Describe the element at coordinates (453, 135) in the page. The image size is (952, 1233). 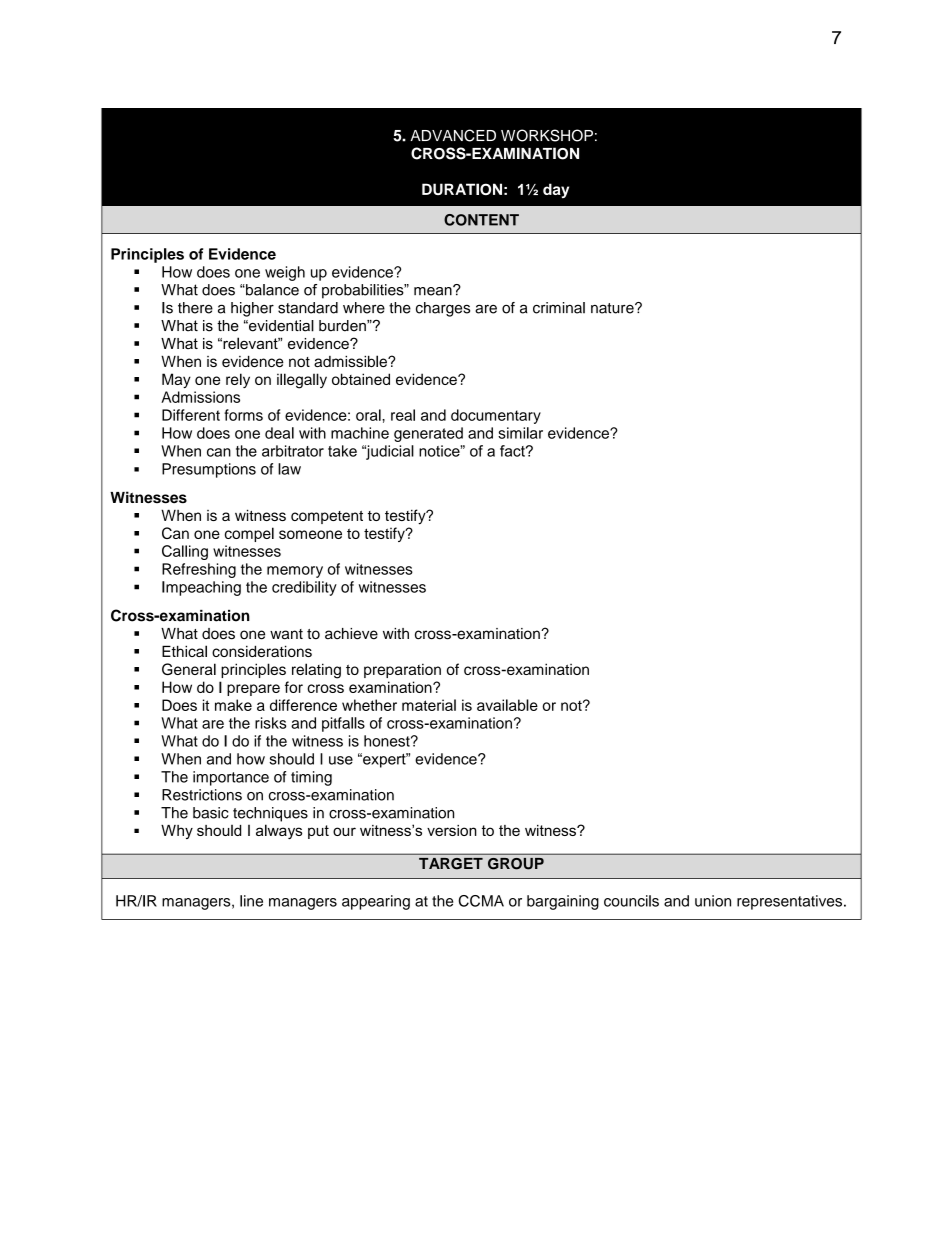
I see `ADVANCED` at that location.
